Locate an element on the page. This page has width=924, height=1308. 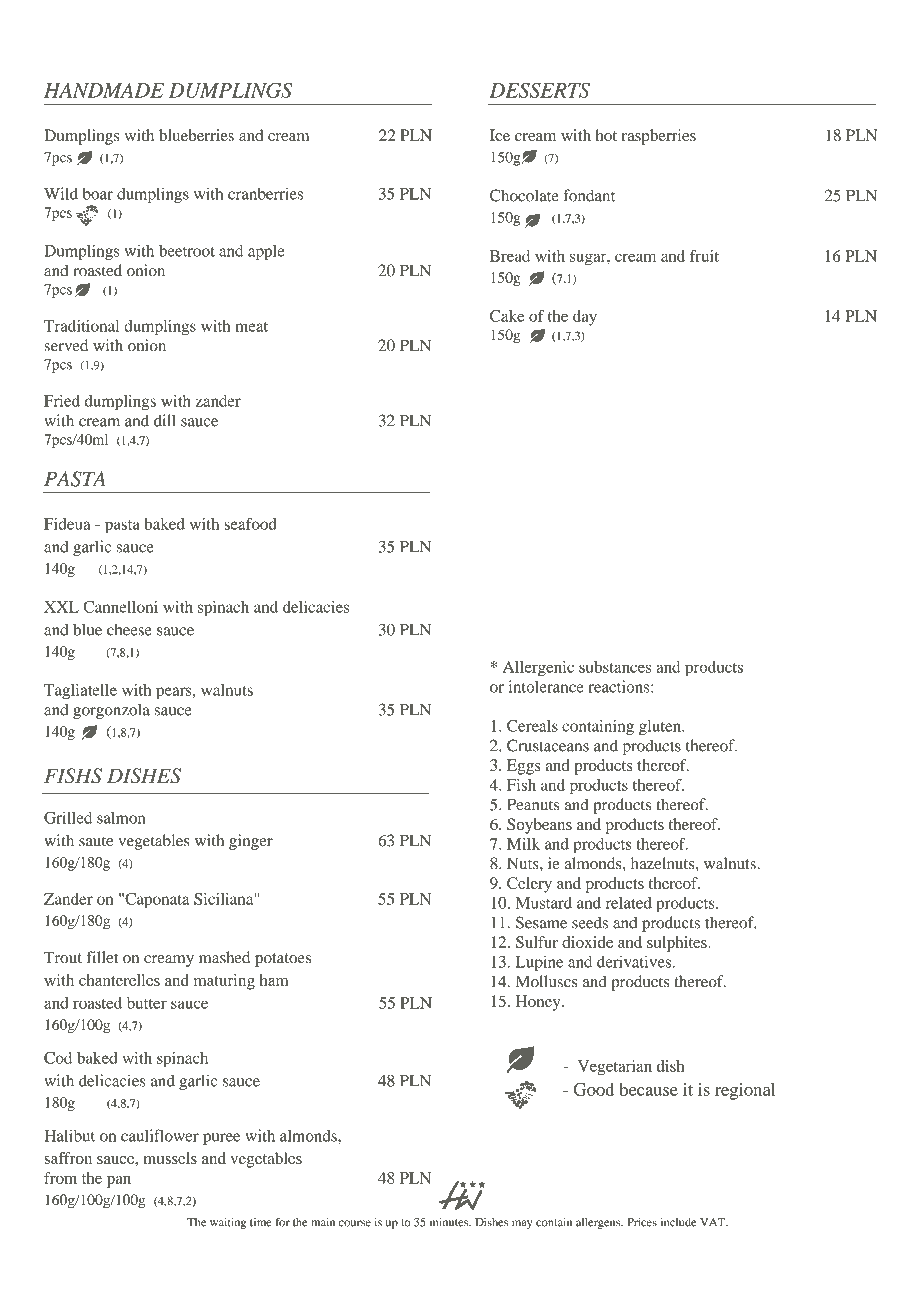
pan is located at coordinates (119, 1181).
